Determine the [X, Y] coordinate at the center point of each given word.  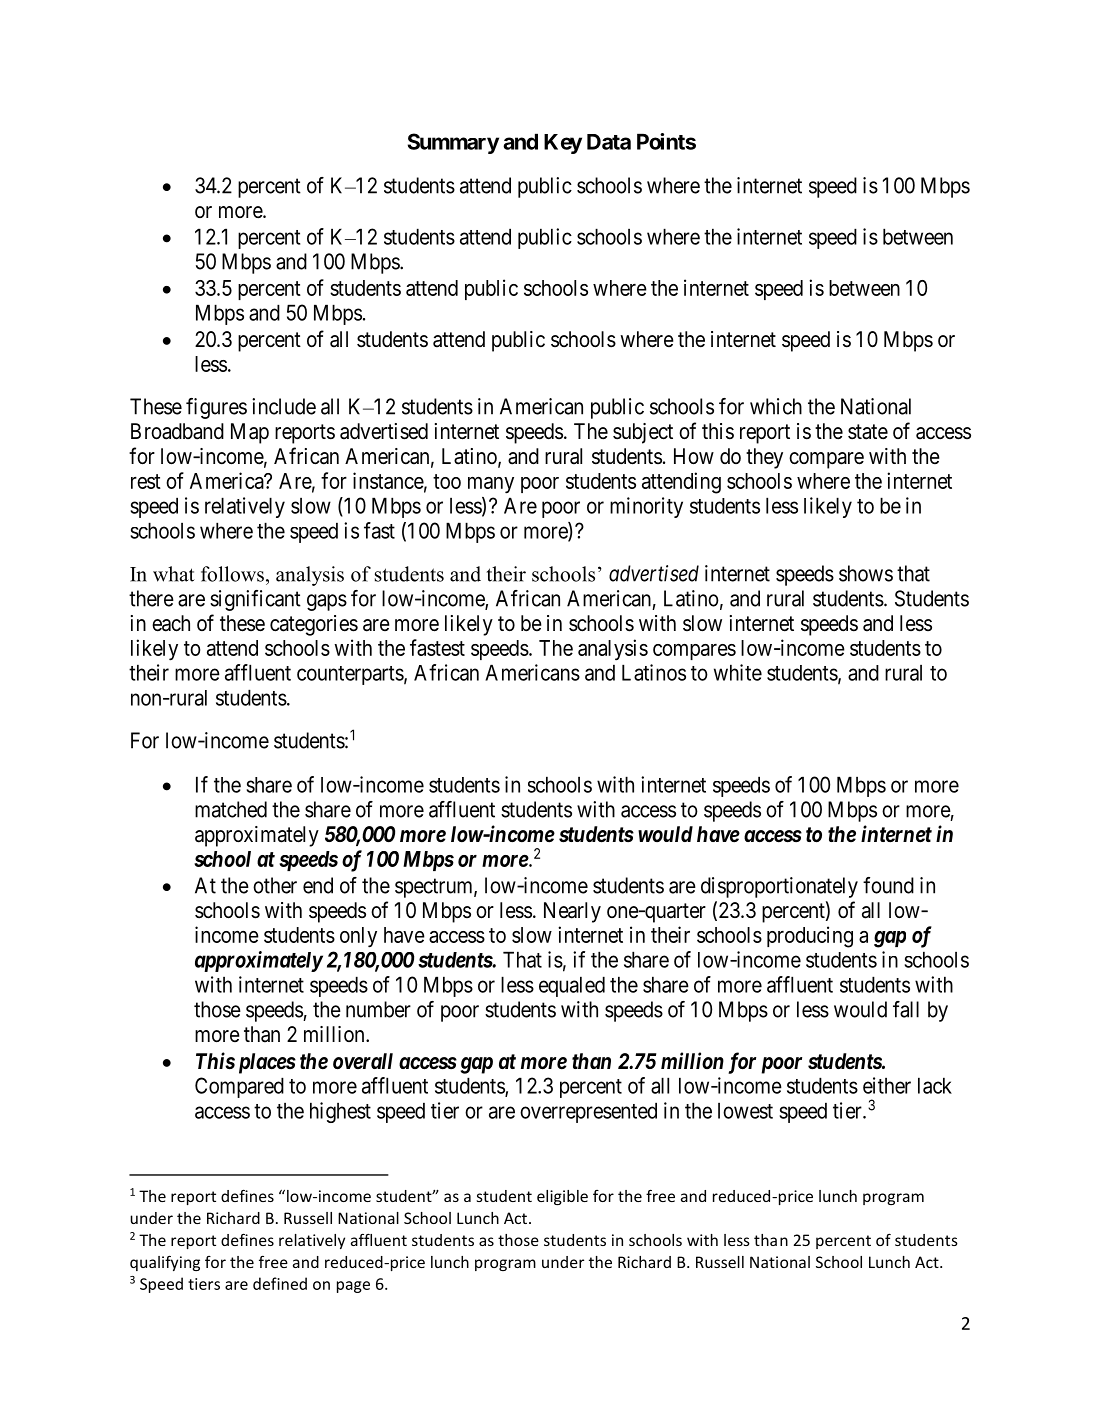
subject [643, 433]
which [776, 406]
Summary [453, 143]
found [888, 885]
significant [255, 600]
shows [866, 573]
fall [906, 1009]
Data [609, 142]
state [868, 432]
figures [216, 408]
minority [646, 507]
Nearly [572, 912]
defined [280, 1283]
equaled [572, 986]
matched [231, 809]
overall [363, 1061]
